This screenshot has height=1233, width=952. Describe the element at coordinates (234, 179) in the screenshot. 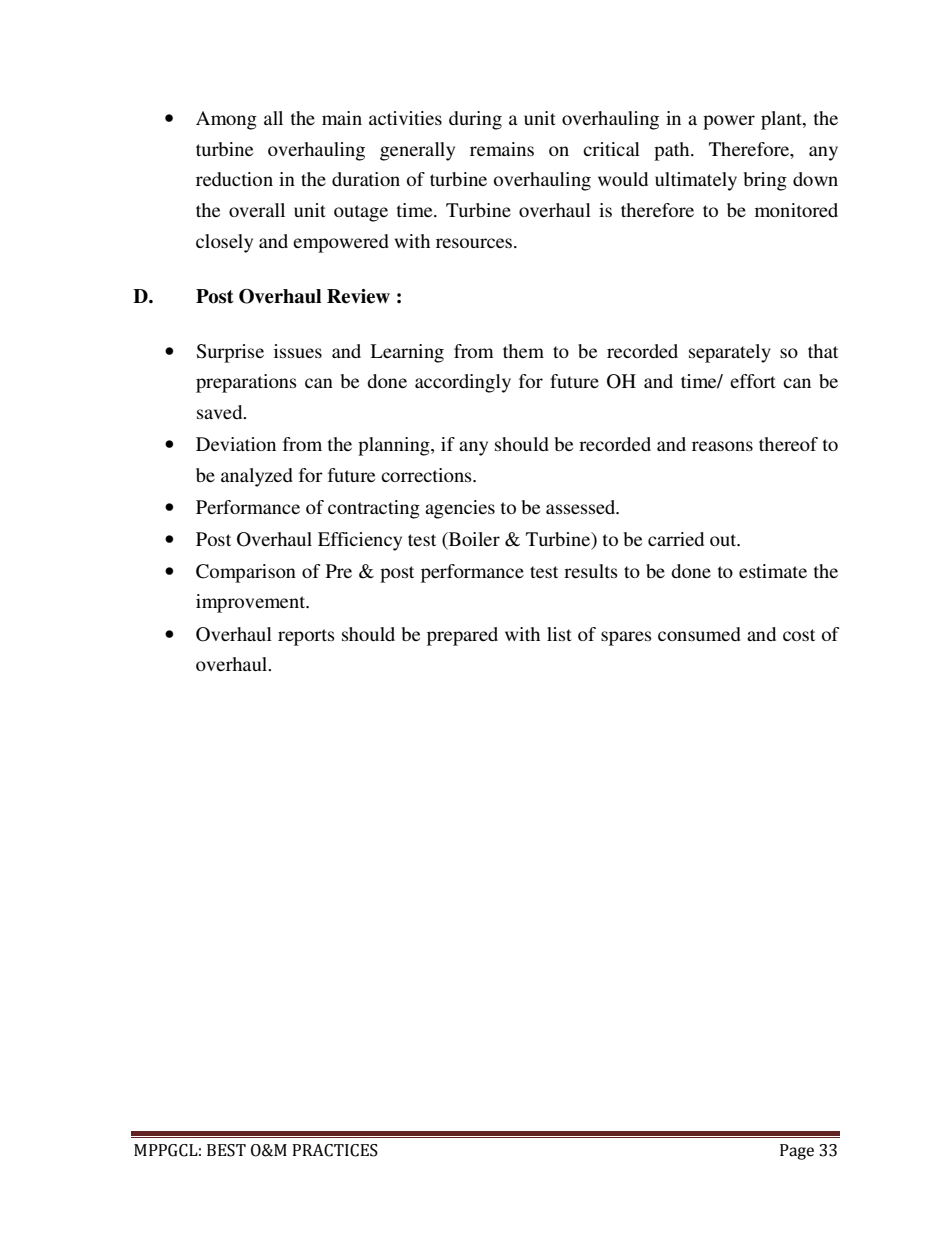

I see `reduction` at that location.
